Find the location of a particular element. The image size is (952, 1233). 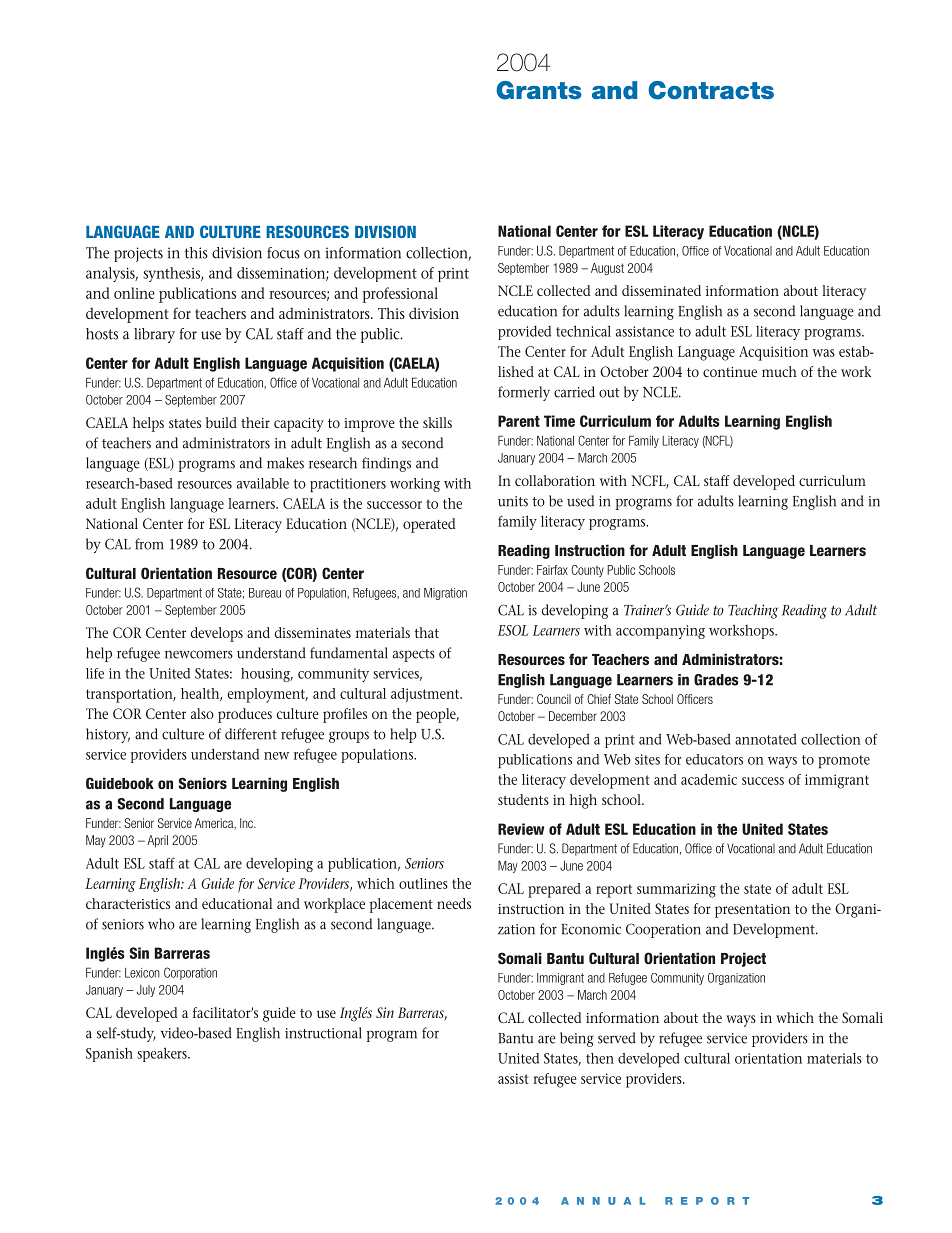

being is located at coordinates (576, 1039).
